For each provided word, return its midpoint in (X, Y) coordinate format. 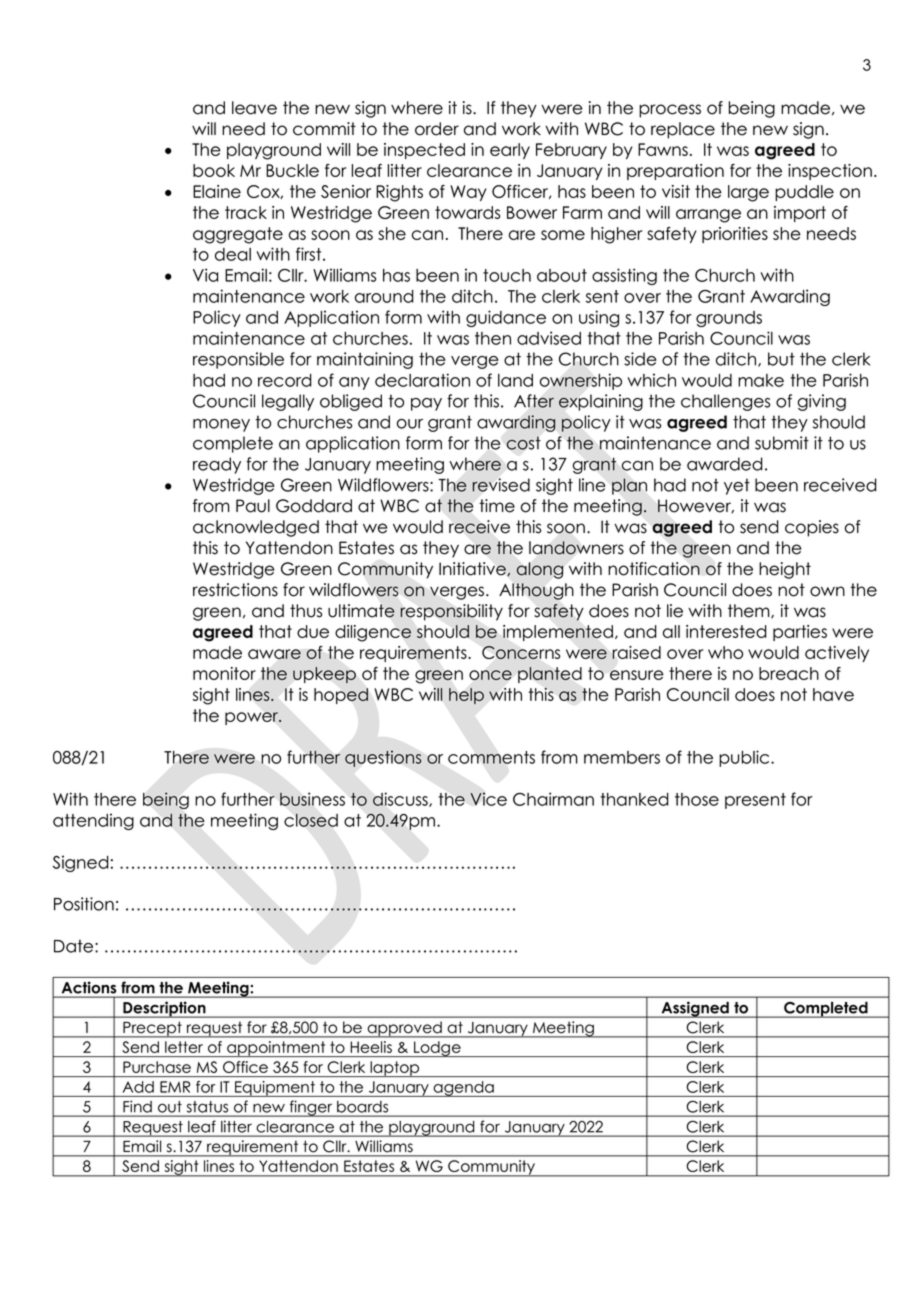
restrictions (235, 590)
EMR (175, 1087)
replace (683, 130)
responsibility (451, 612)
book (214, 170)
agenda (464, 1089)
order (437, 129)
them (750, 611)
